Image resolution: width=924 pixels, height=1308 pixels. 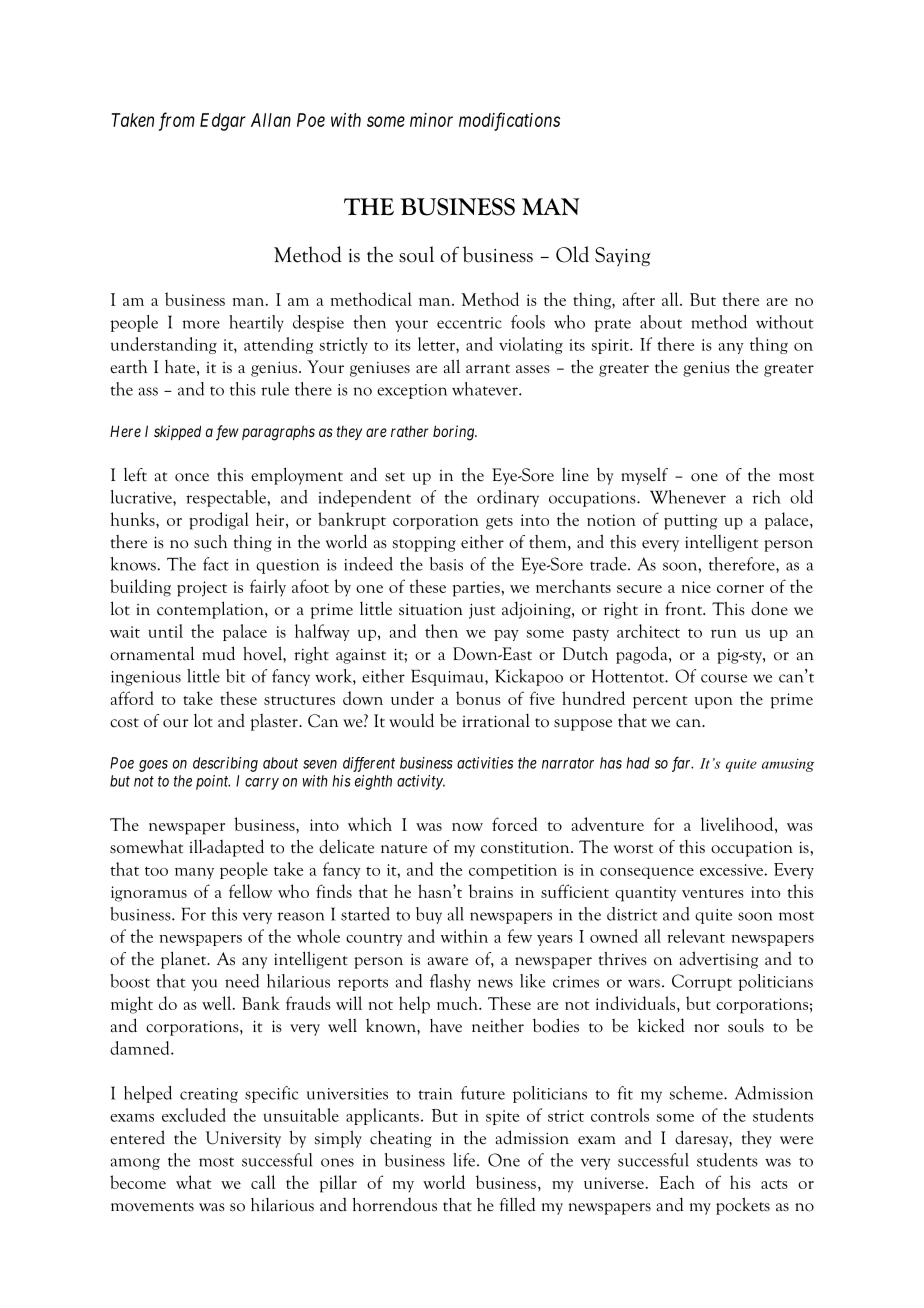 I want to click on University, so click(x=243, y=1139).
